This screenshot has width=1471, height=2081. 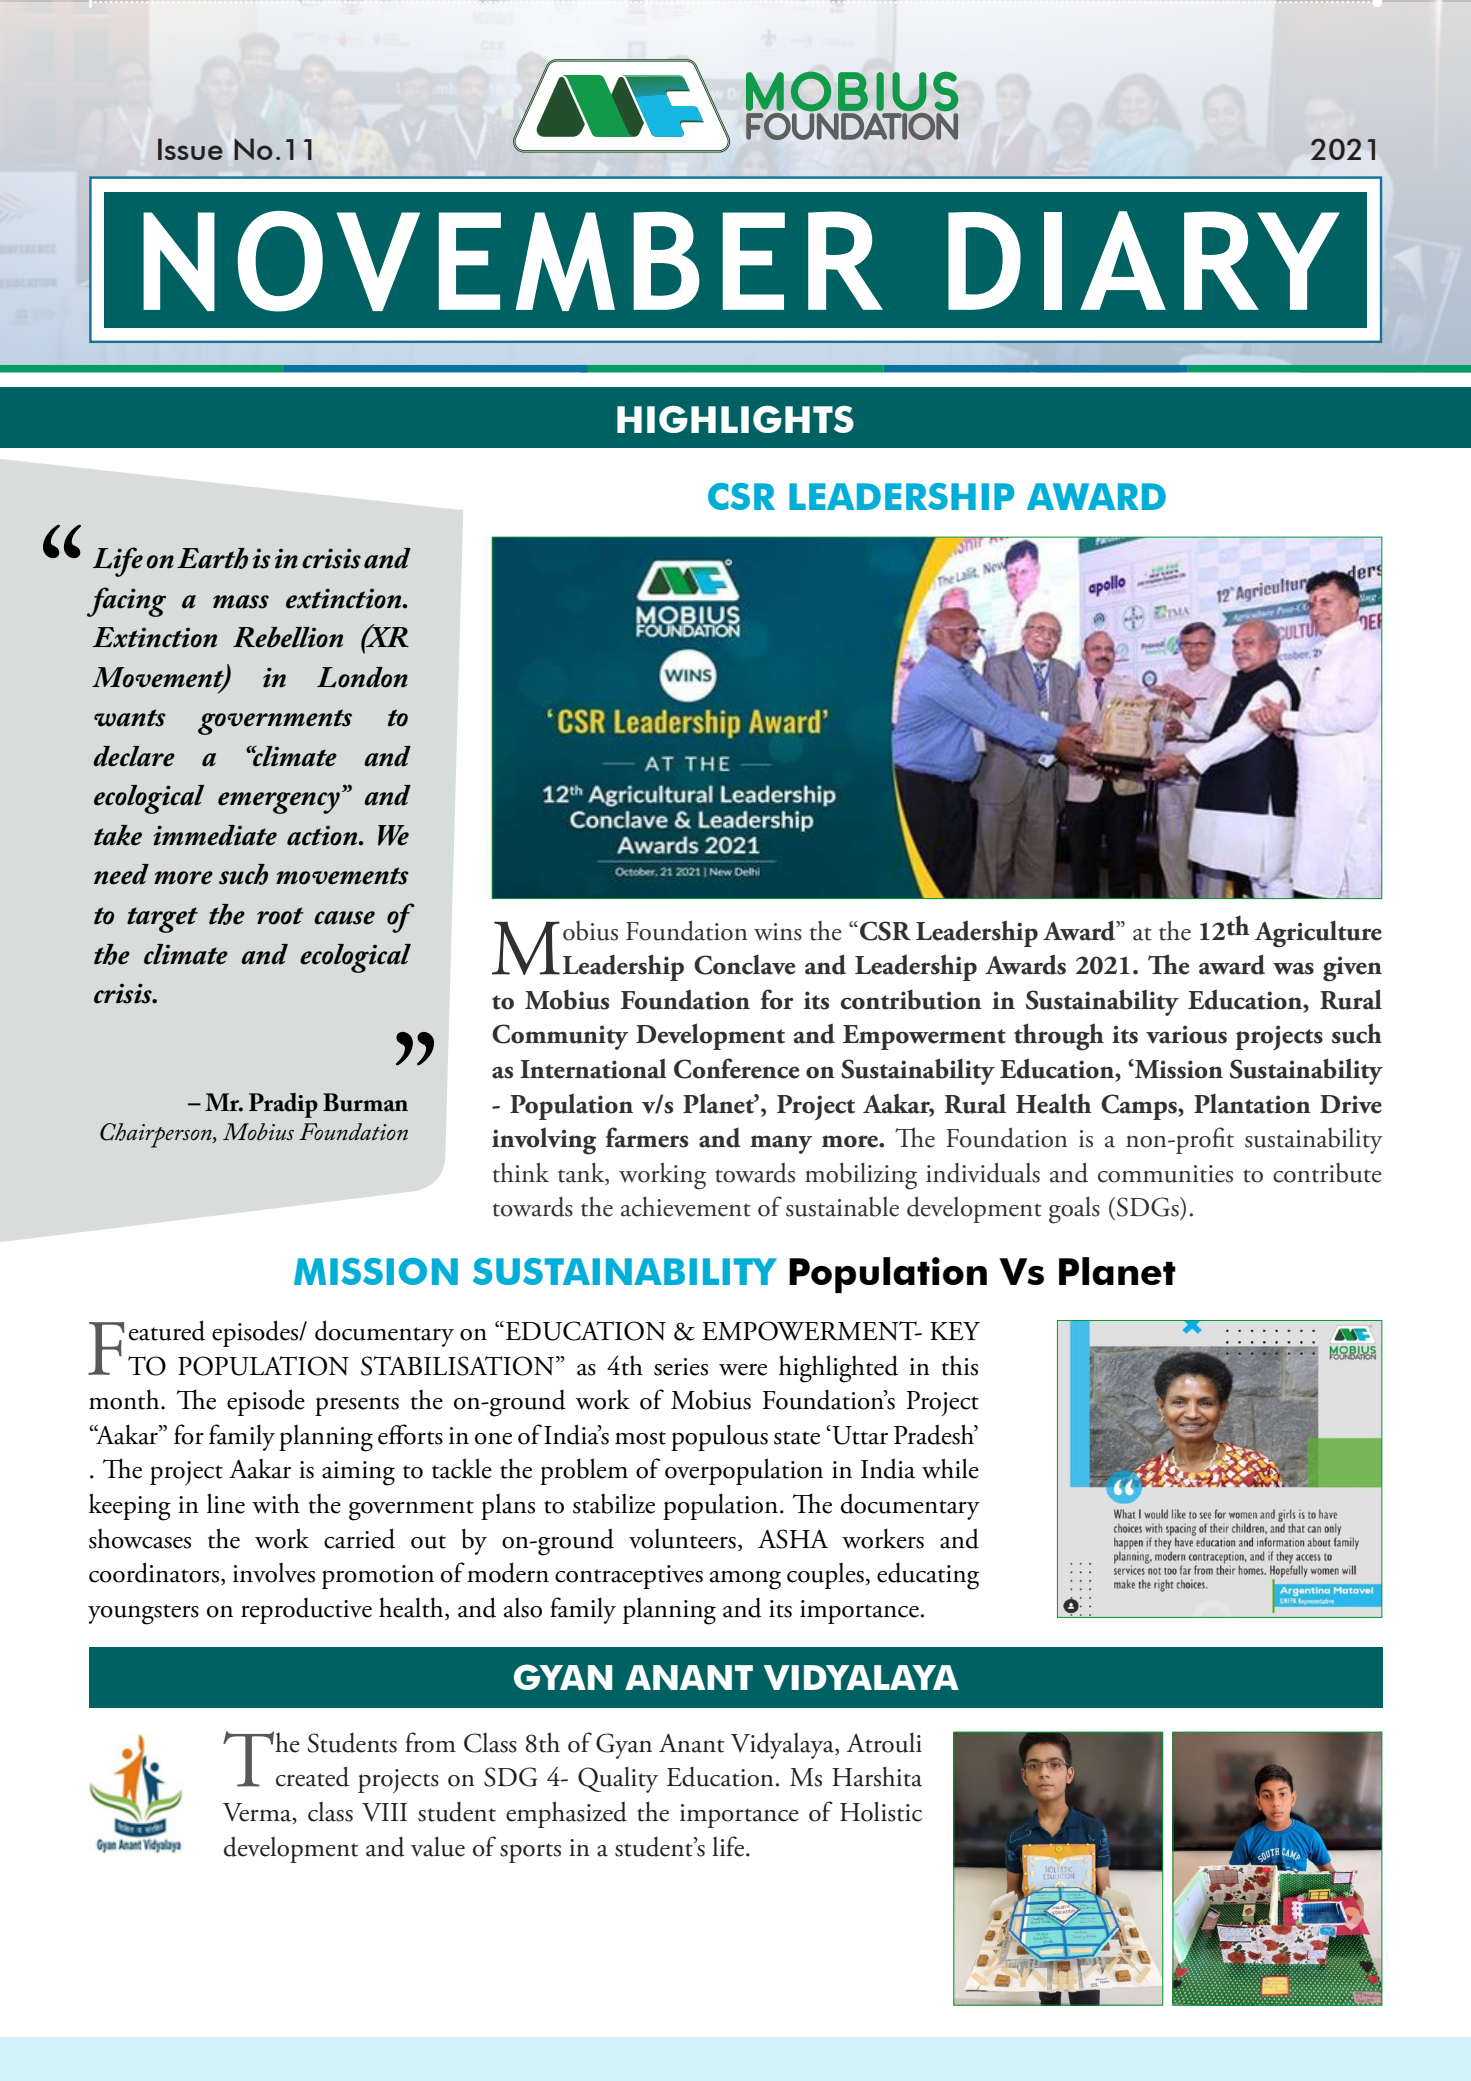 I want to click on Holistic, so click(x=881, y=1811).
